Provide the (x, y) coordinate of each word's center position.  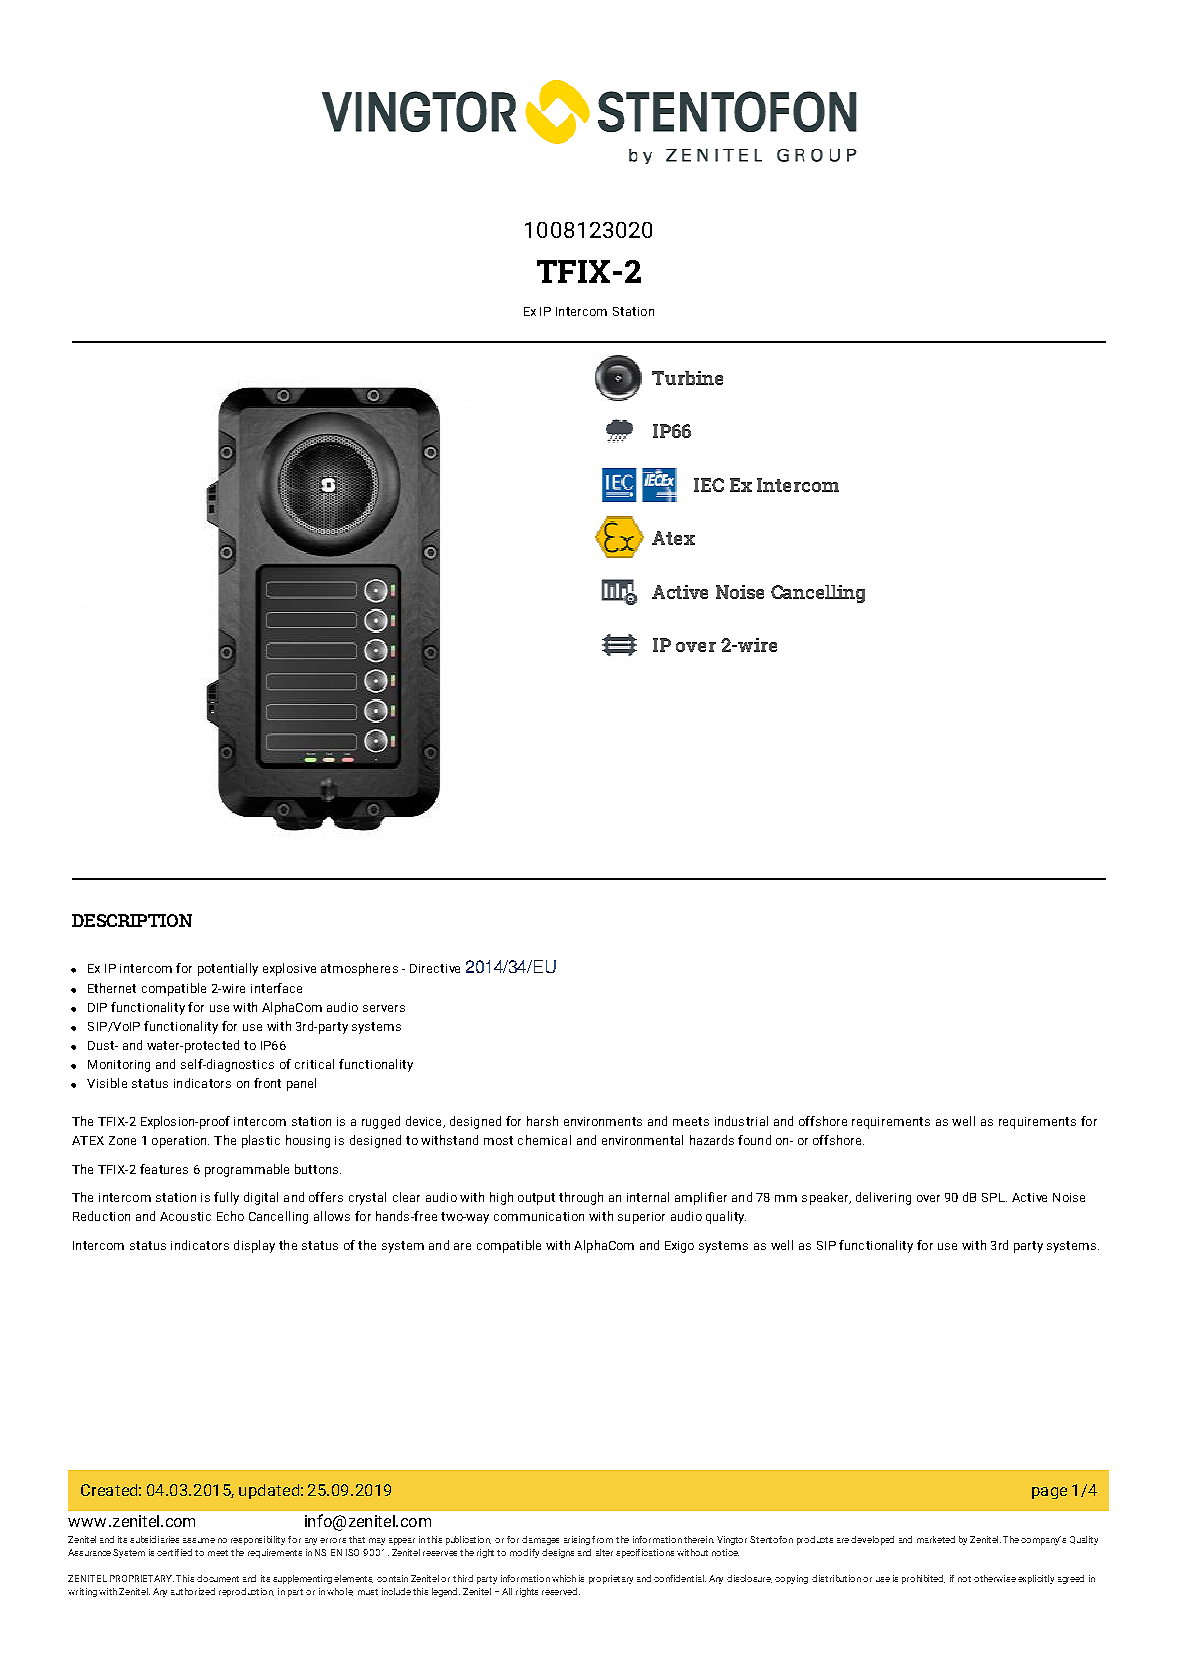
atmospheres (359, 969)
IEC (709, 485)
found (754, 1140)
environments (603, 1121)
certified (174, 1552)
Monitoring (119, 1066)
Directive (435, 968)
